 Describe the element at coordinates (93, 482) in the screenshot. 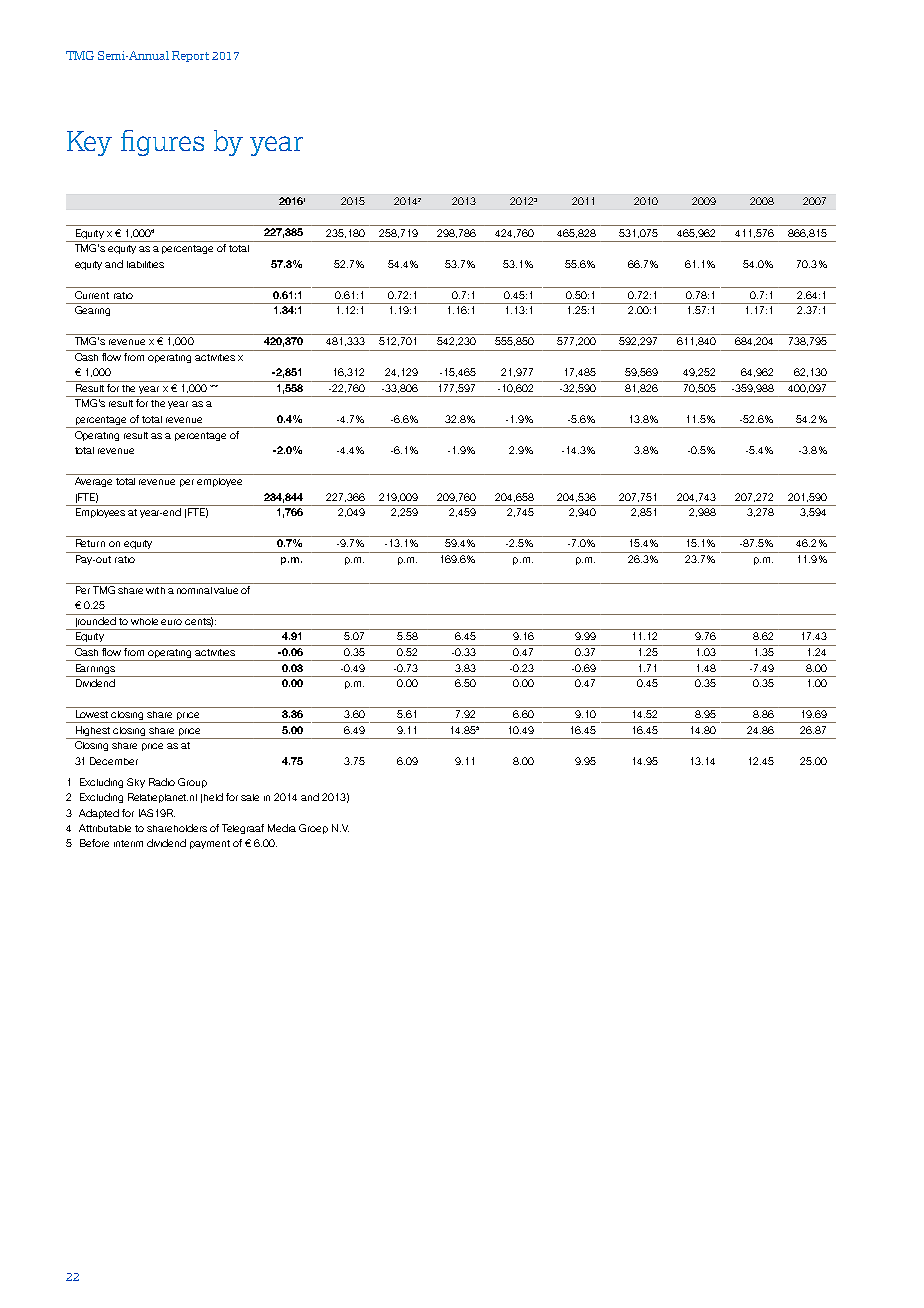

I see `Average` at that location.
